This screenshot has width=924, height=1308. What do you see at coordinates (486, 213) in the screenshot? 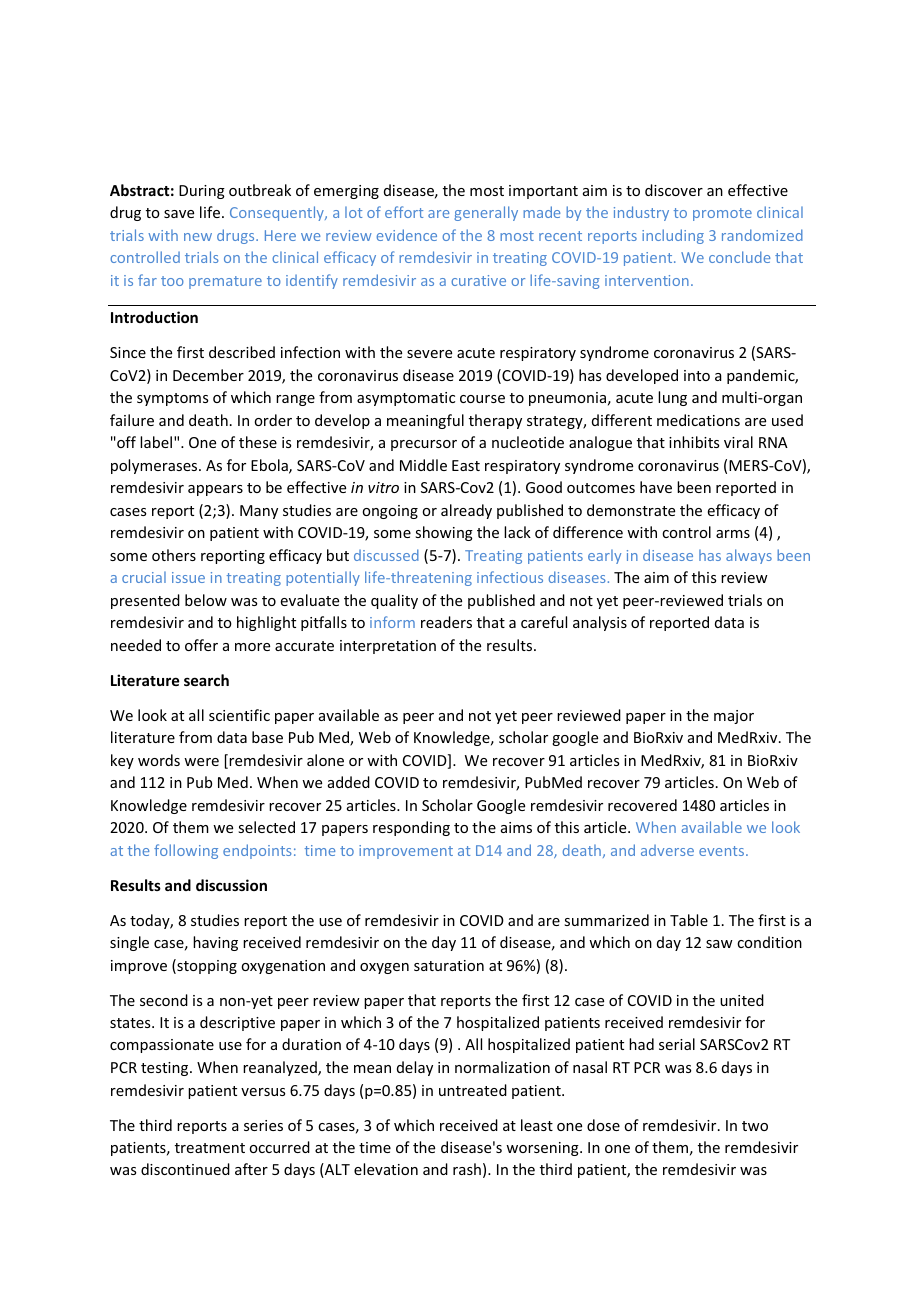
I see `generally` at bounding box center [486, 213].
